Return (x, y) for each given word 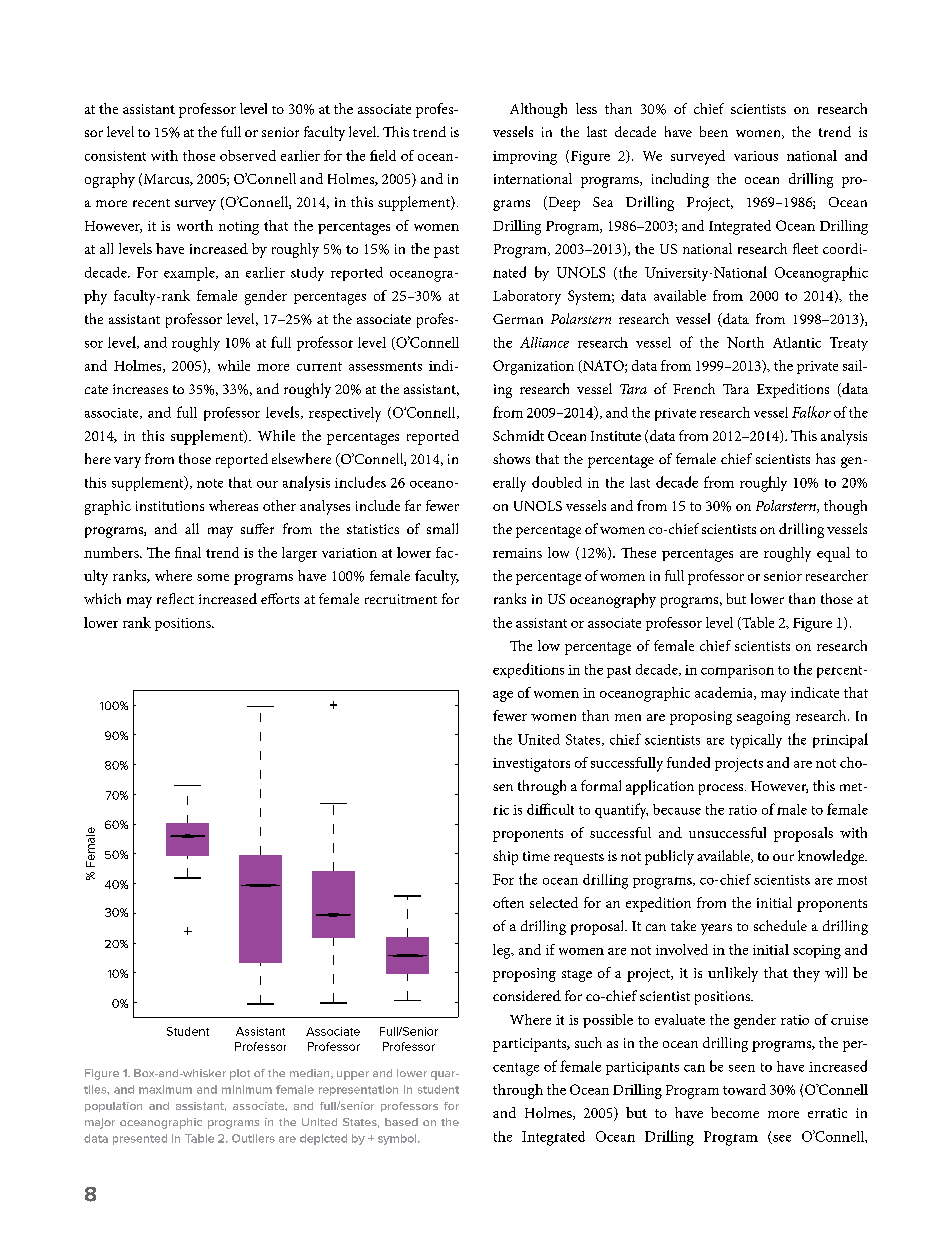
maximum (165, 1089)
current (319, 366)
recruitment (401, 599)
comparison (737, 671)
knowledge (832, 857)
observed (248, 155)
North (745, 342)
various (756, 156)
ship (505, 857)
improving (525, 158)
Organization (533, 367)
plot (240, 1074)
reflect (175, 598)
